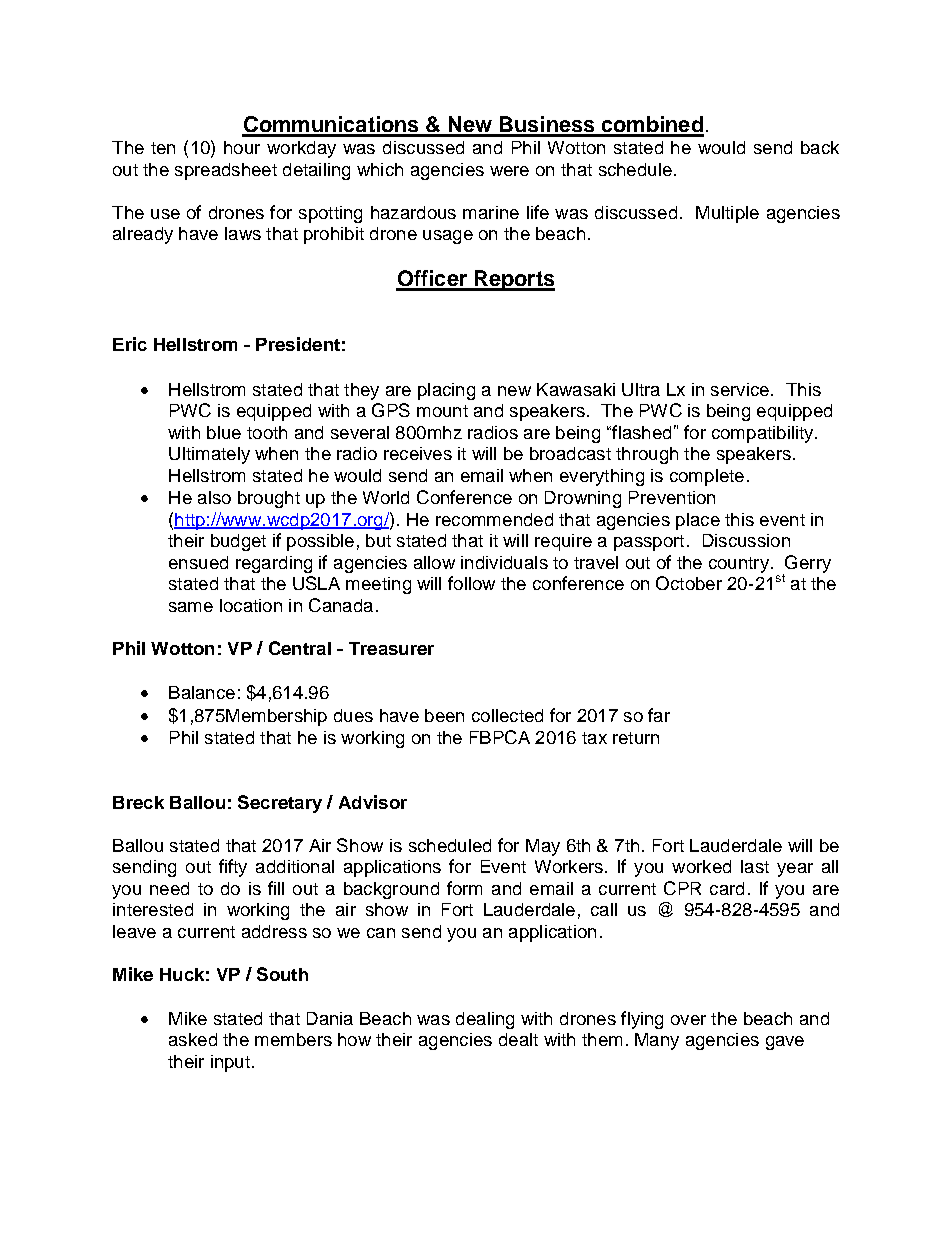  What do you see at coordinates (444, 715) in the screenshot?
I see `been` at bounding box center [444, 715].
